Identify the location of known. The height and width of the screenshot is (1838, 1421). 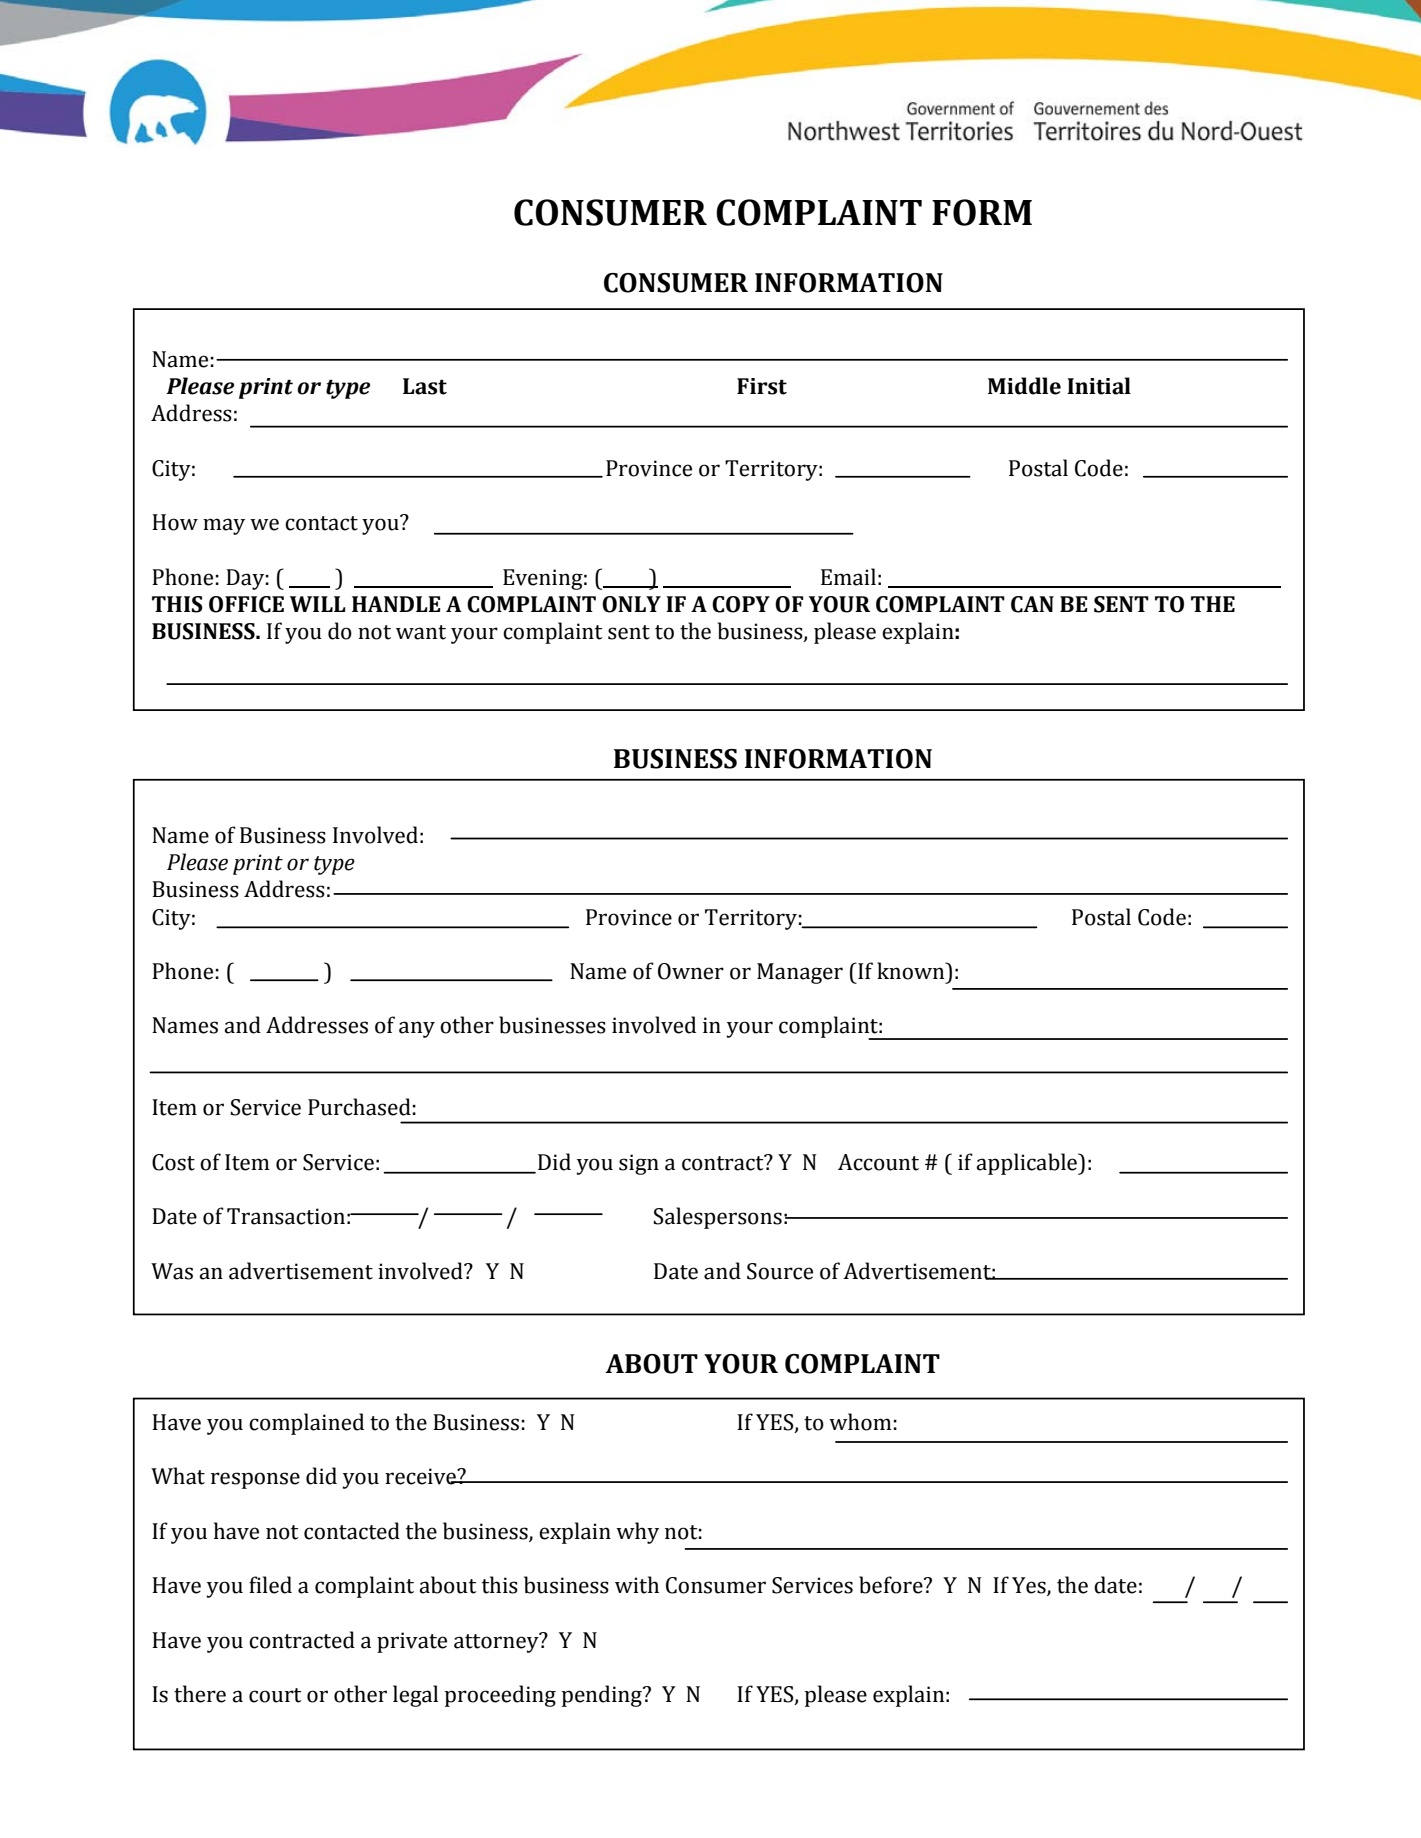
(912, 971).
